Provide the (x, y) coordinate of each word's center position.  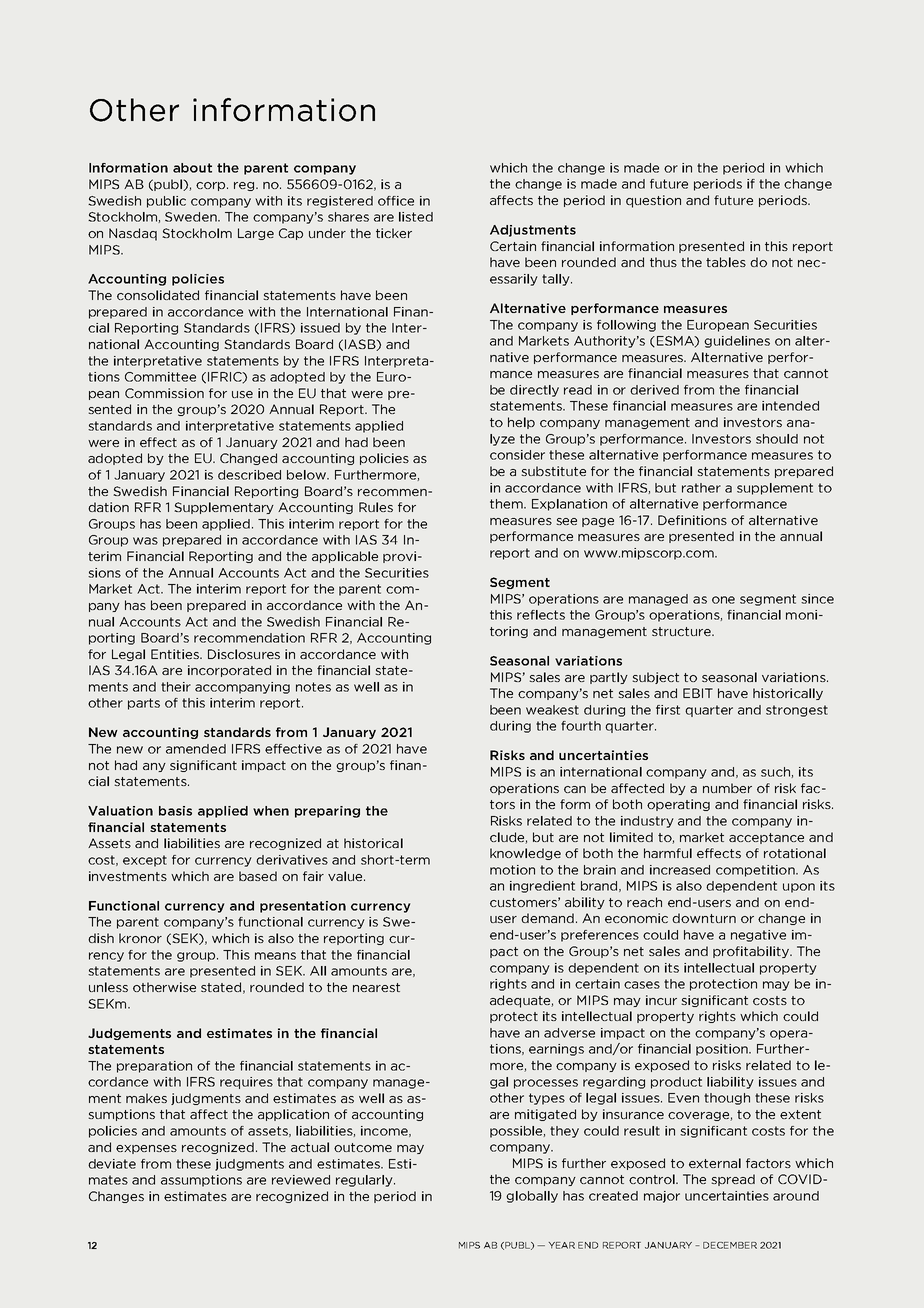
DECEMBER (730, 1245)
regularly (365, 1181)
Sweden (192, 217)
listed (416, 217)
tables (726, 262)
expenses (146, 1149)
